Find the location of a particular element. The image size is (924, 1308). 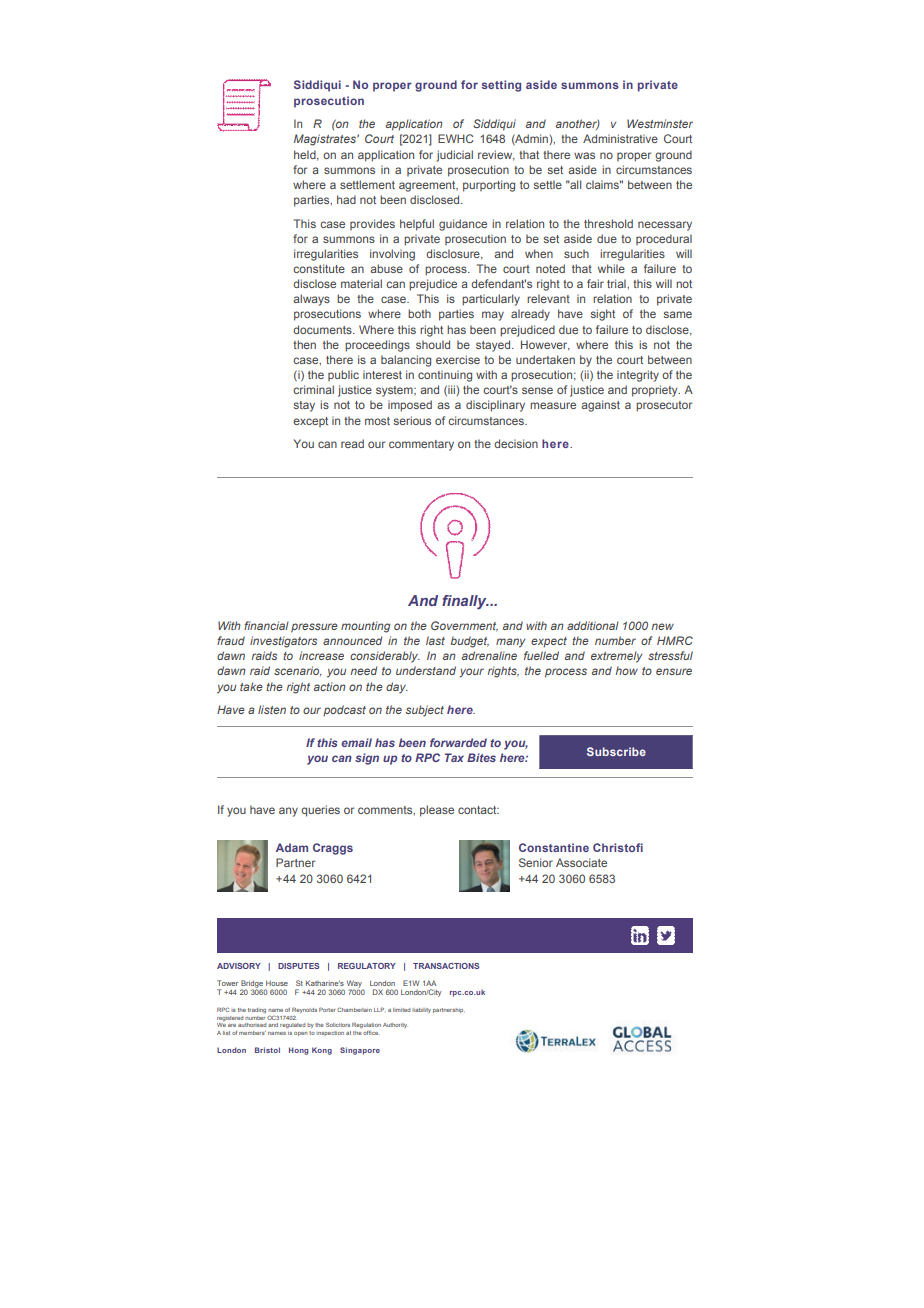

judicial is located at coordinates (454, 156).
